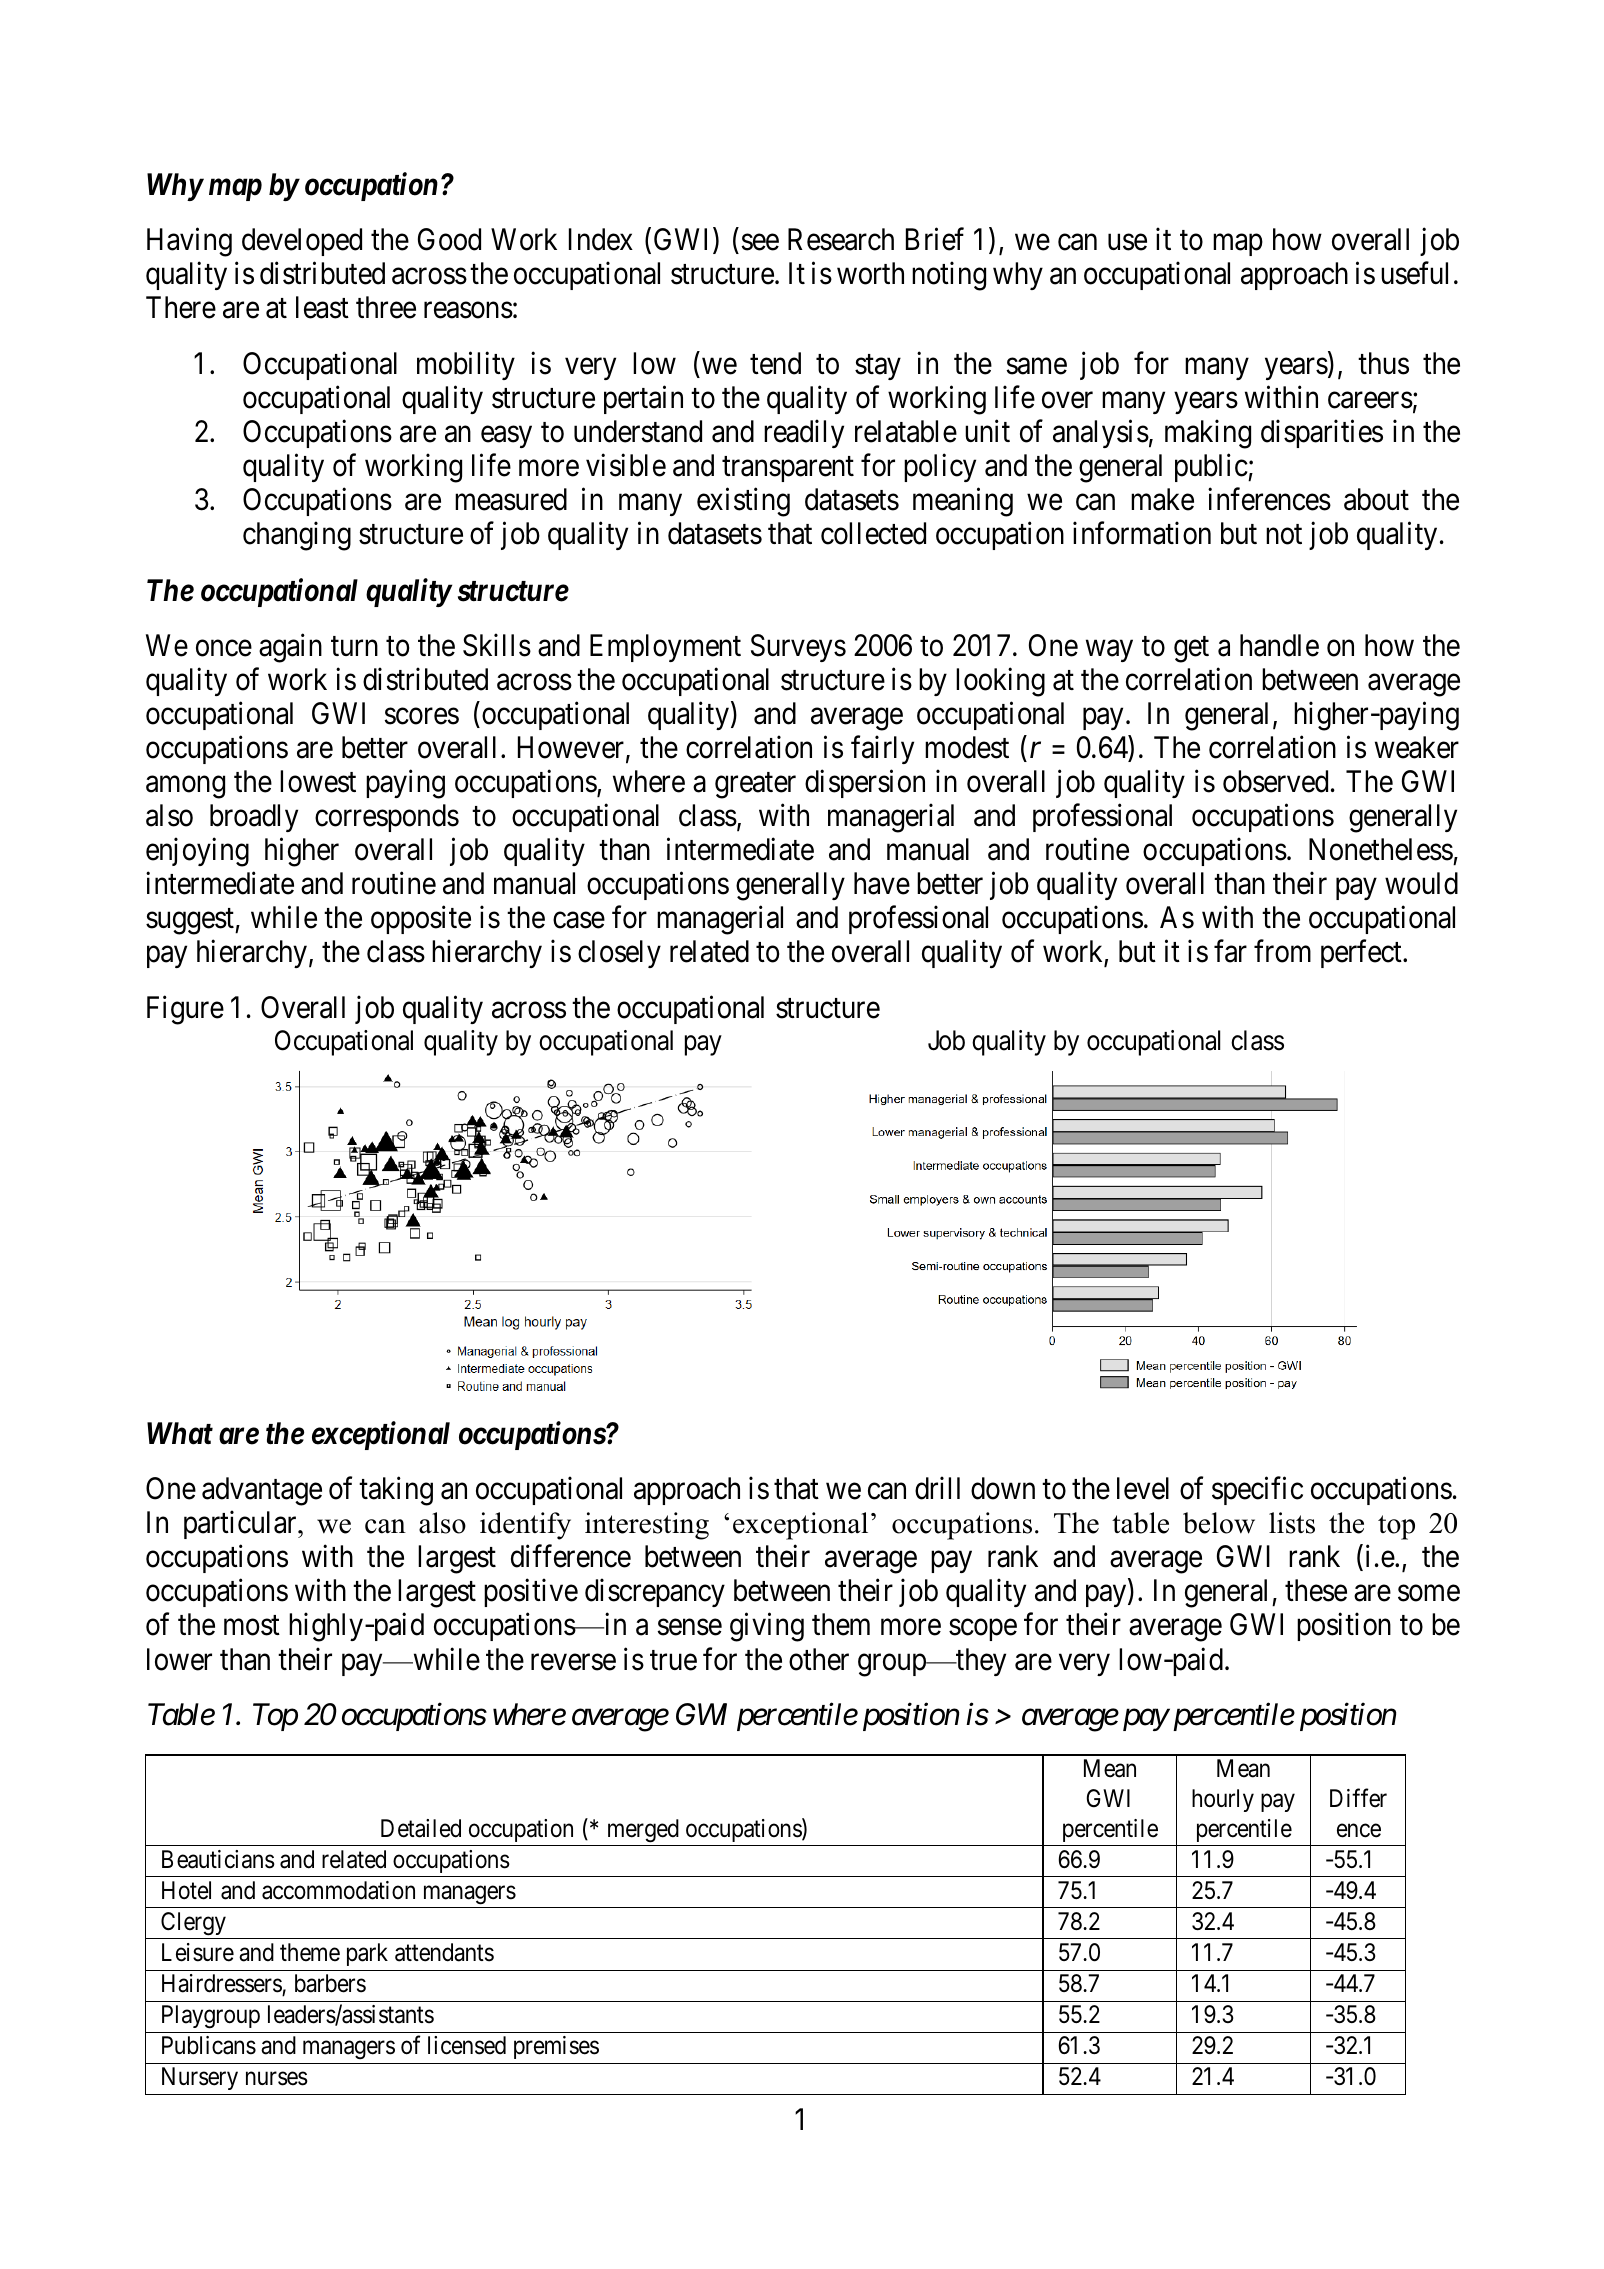 This image has height=2269, width=1604. What do you see at coordinates (252, 1626) in the image?
I see `most` at bounding box center [252, 1626].
